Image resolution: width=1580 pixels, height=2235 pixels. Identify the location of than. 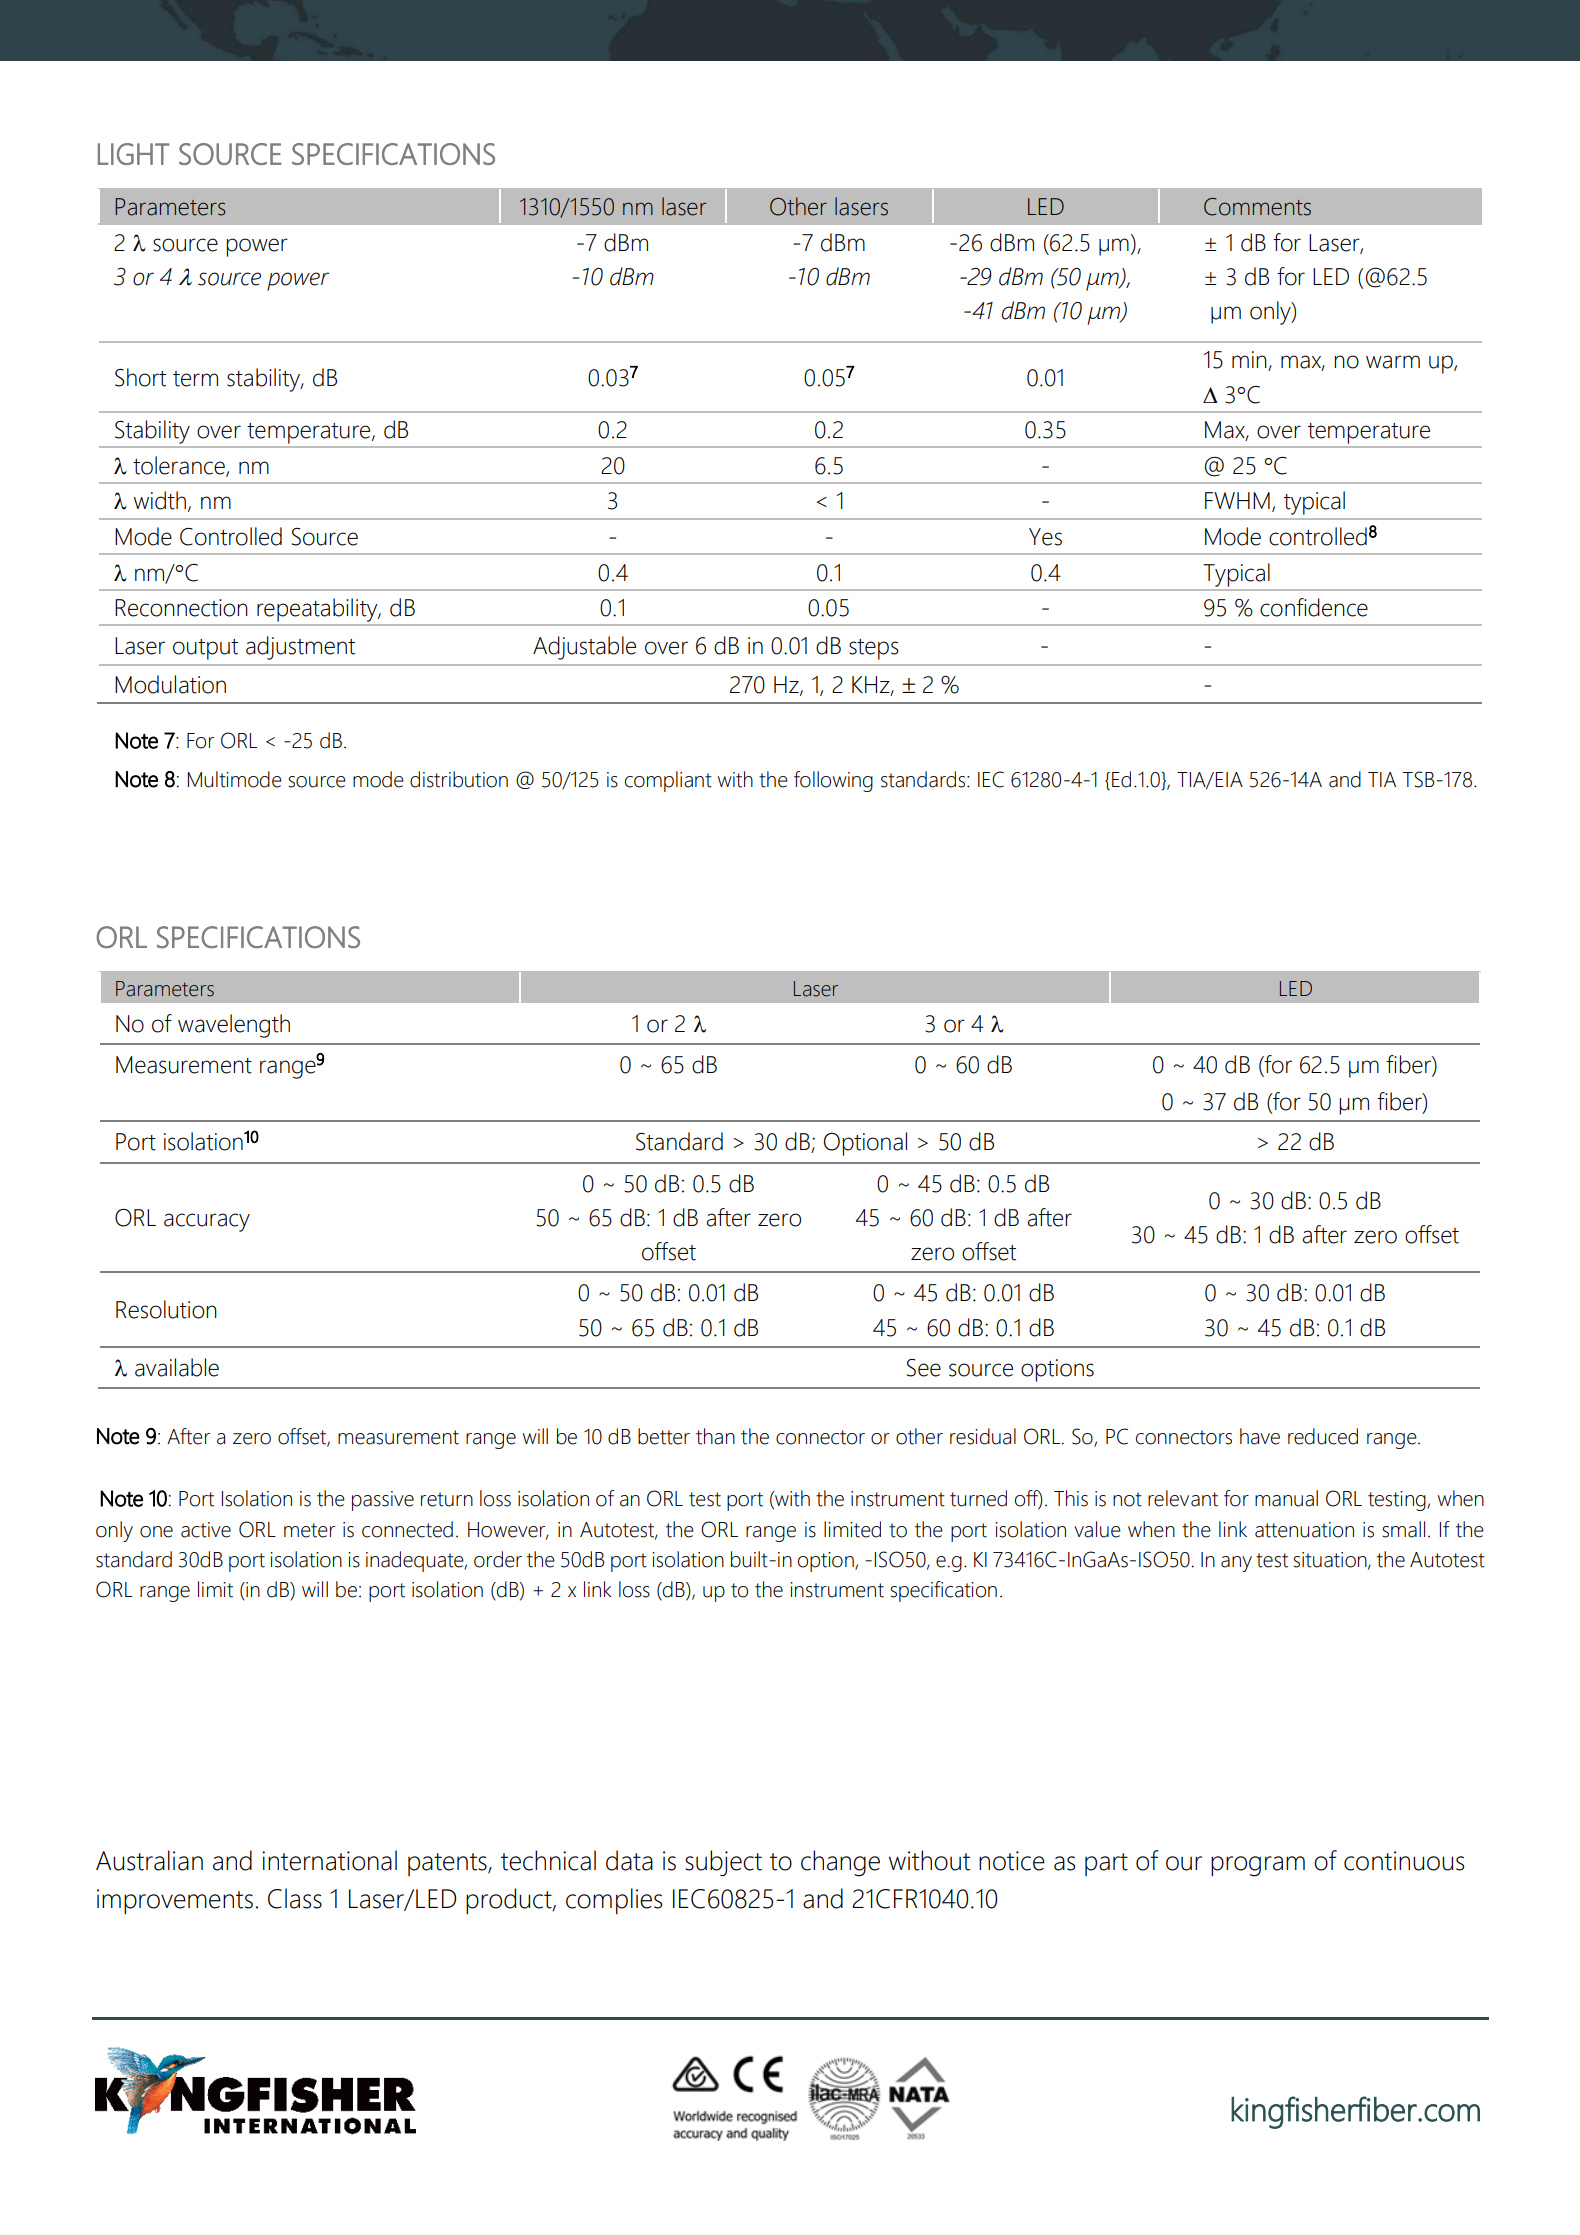
(715, 1436).
